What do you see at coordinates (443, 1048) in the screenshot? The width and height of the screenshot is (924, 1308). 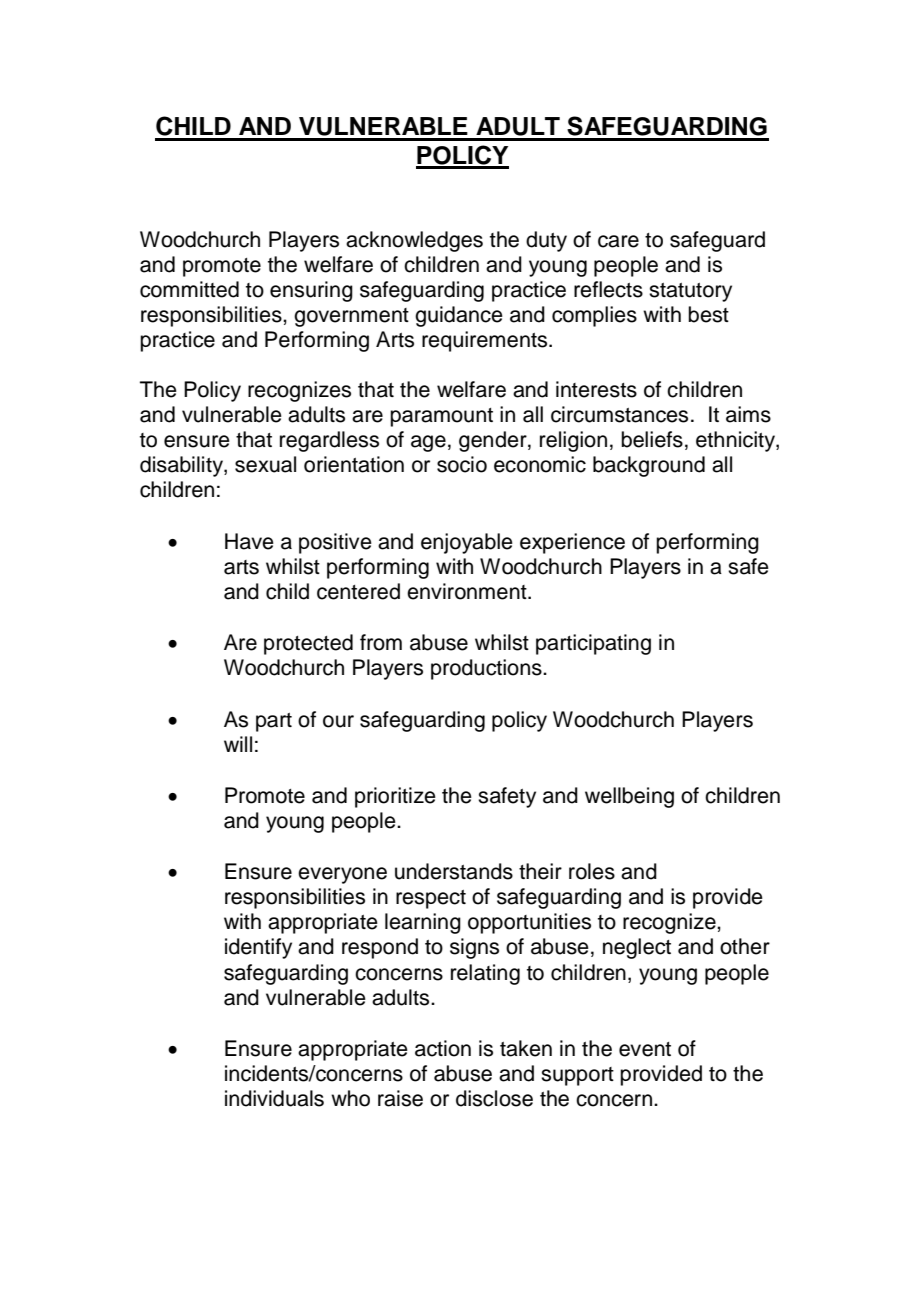 I see `action` at bounding box center [443, 1048].
